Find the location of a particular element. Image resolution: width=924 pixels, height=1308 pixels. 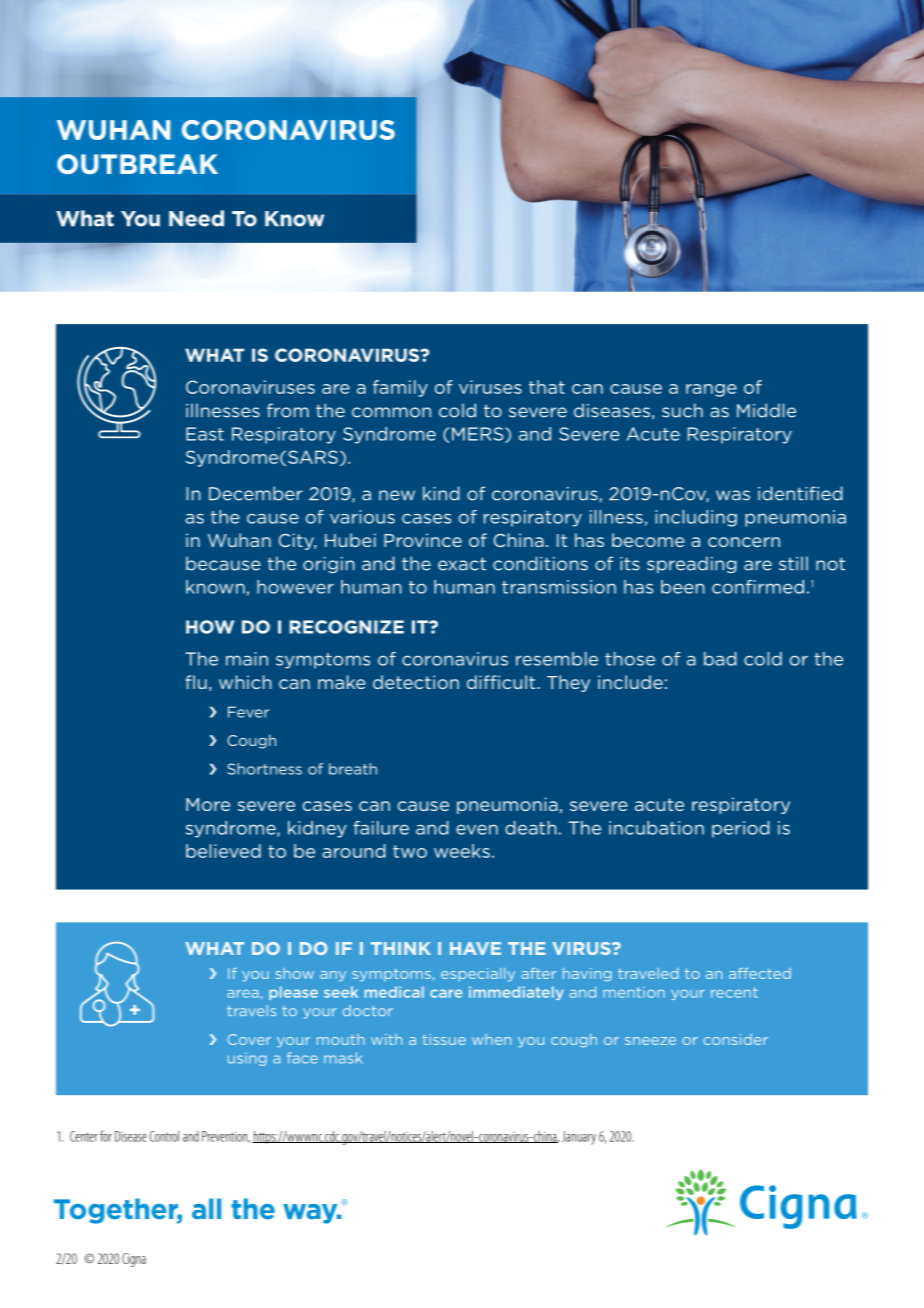

Need is located at coordinates (196, 218).
